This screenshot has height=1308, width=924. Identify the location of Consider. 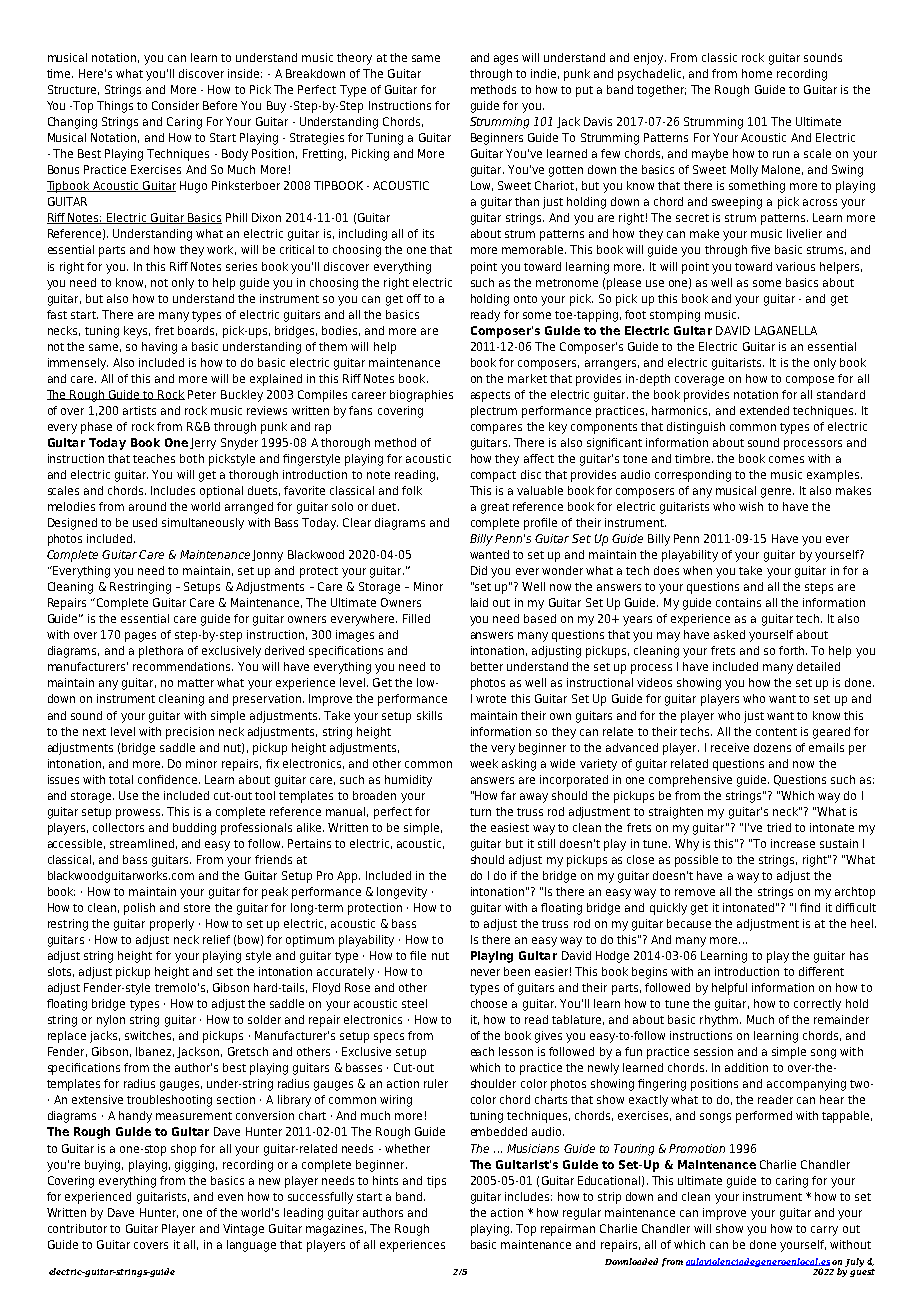
(175, 105).
